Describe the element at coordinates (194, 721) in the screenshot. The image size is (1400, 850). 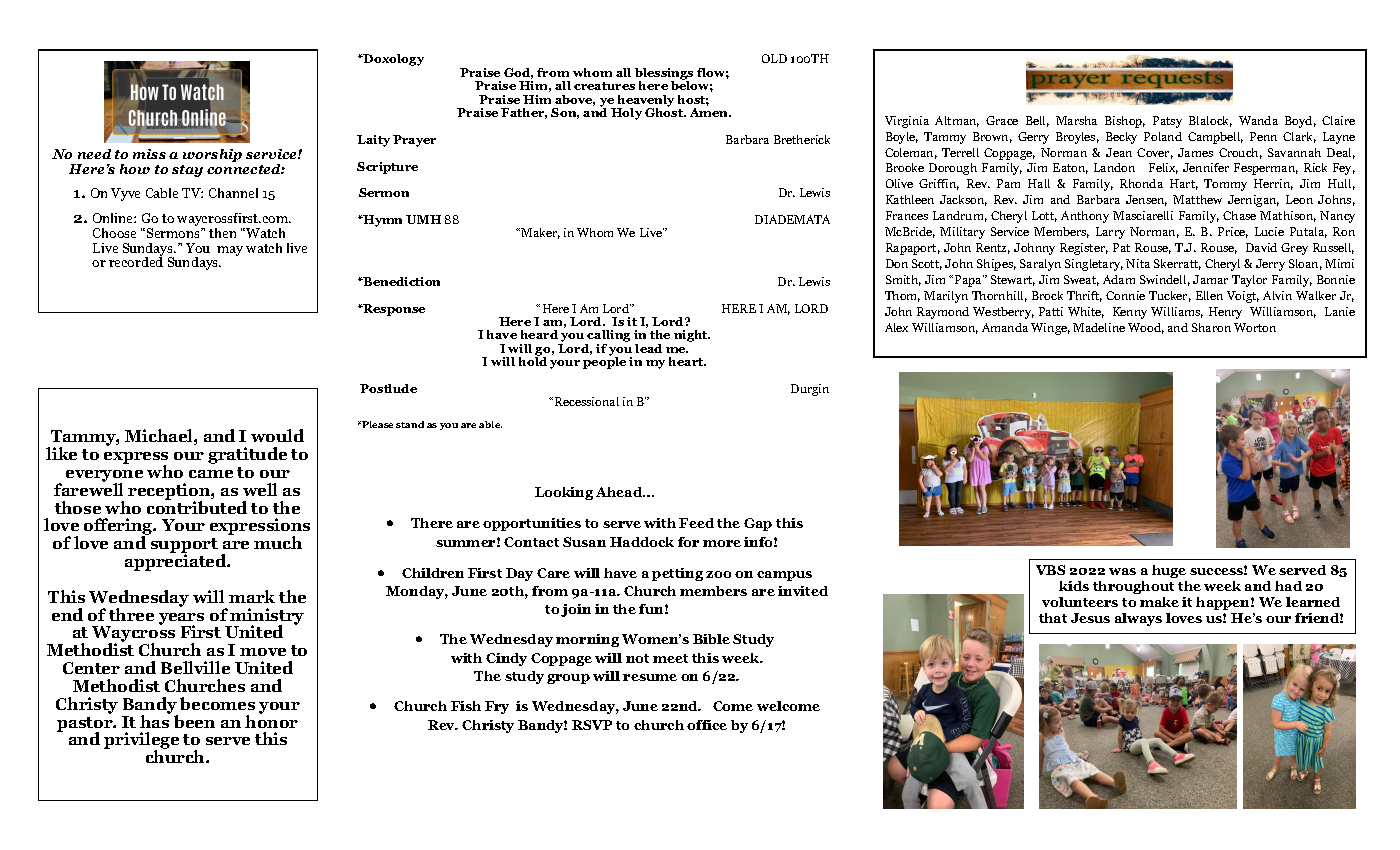
I see `been` at that location.
